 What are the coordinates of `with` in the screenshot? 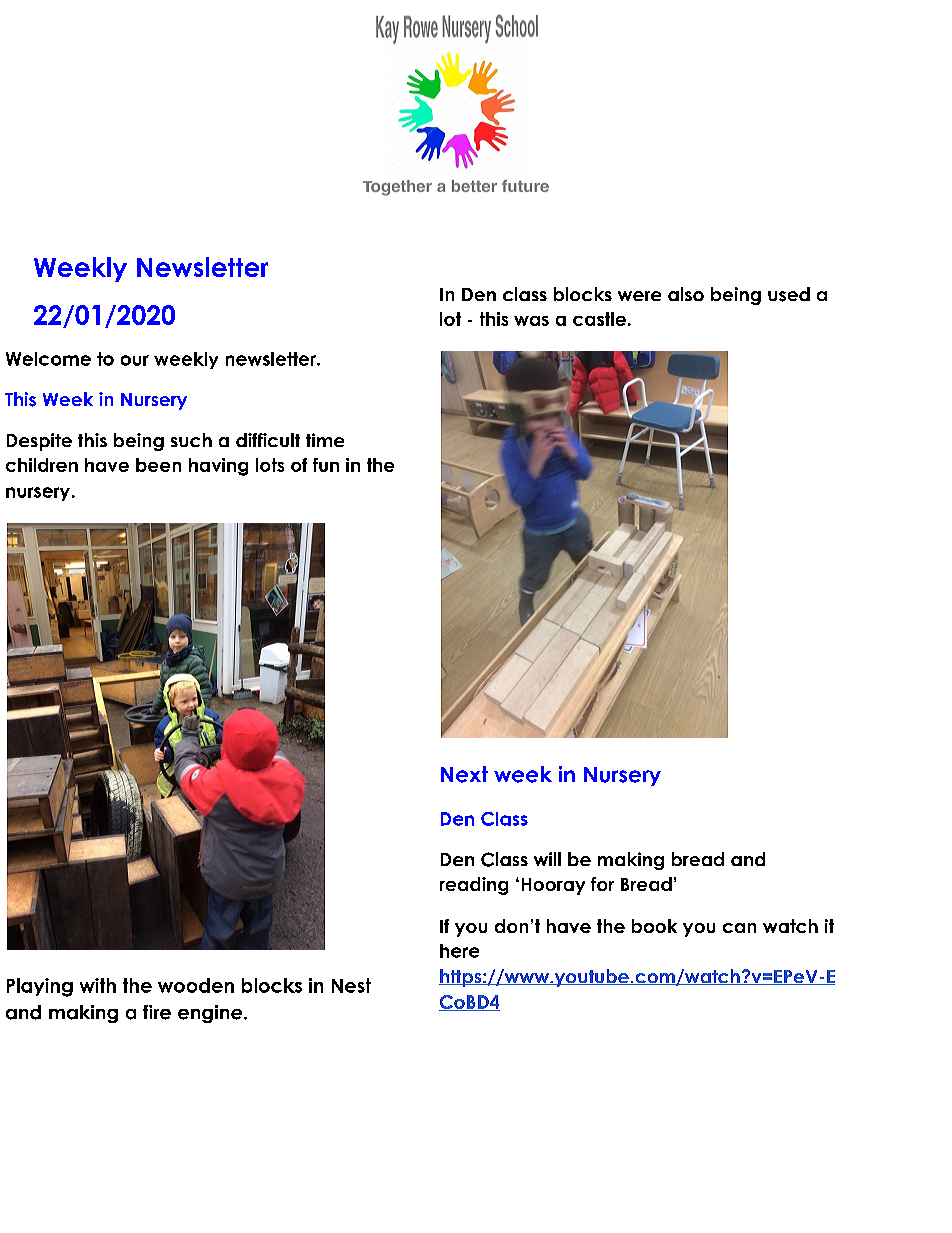 It's located at (98, 985).
